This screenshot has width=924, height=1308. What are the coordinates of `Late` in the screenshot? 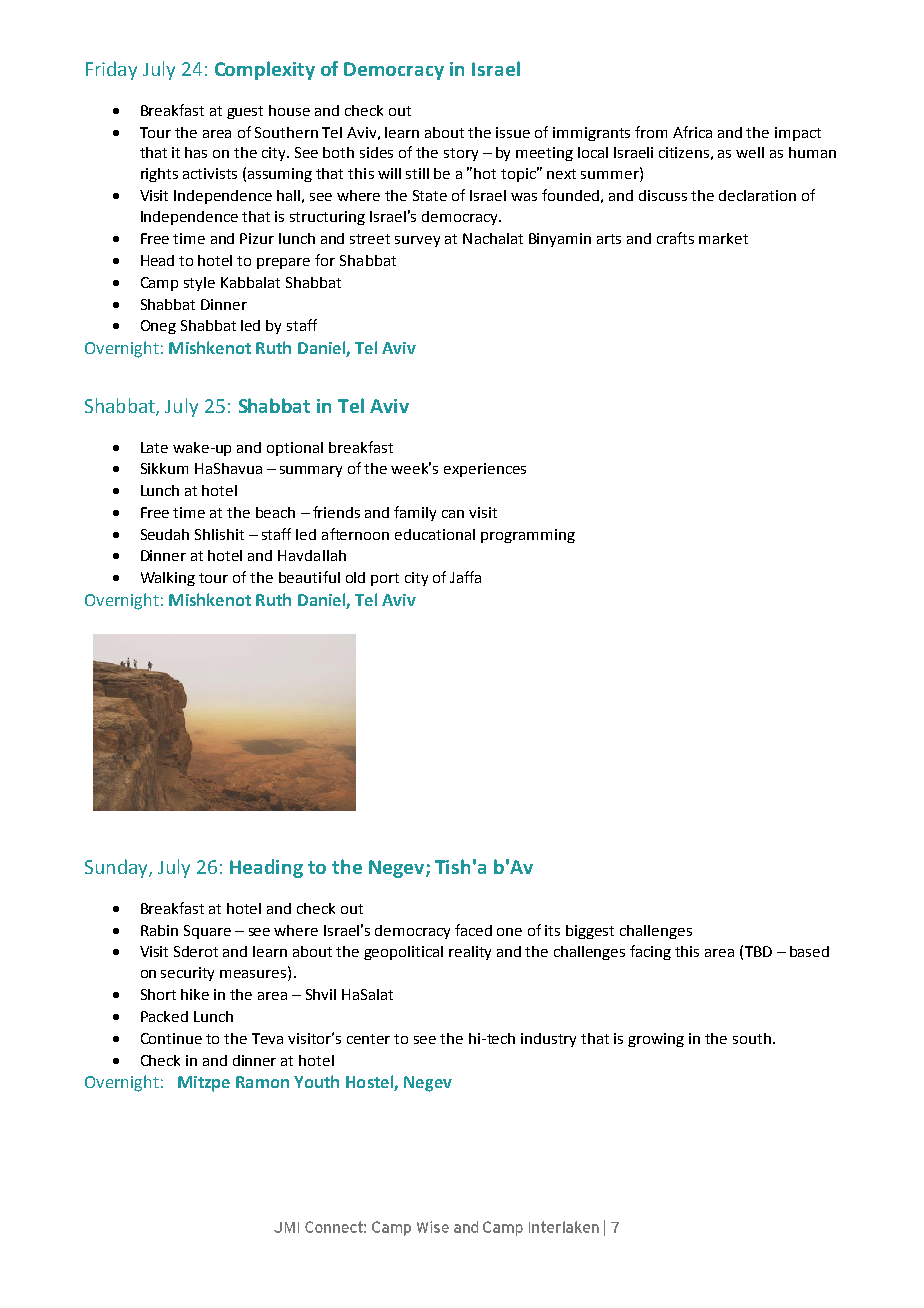 It's located at (154, 447).
